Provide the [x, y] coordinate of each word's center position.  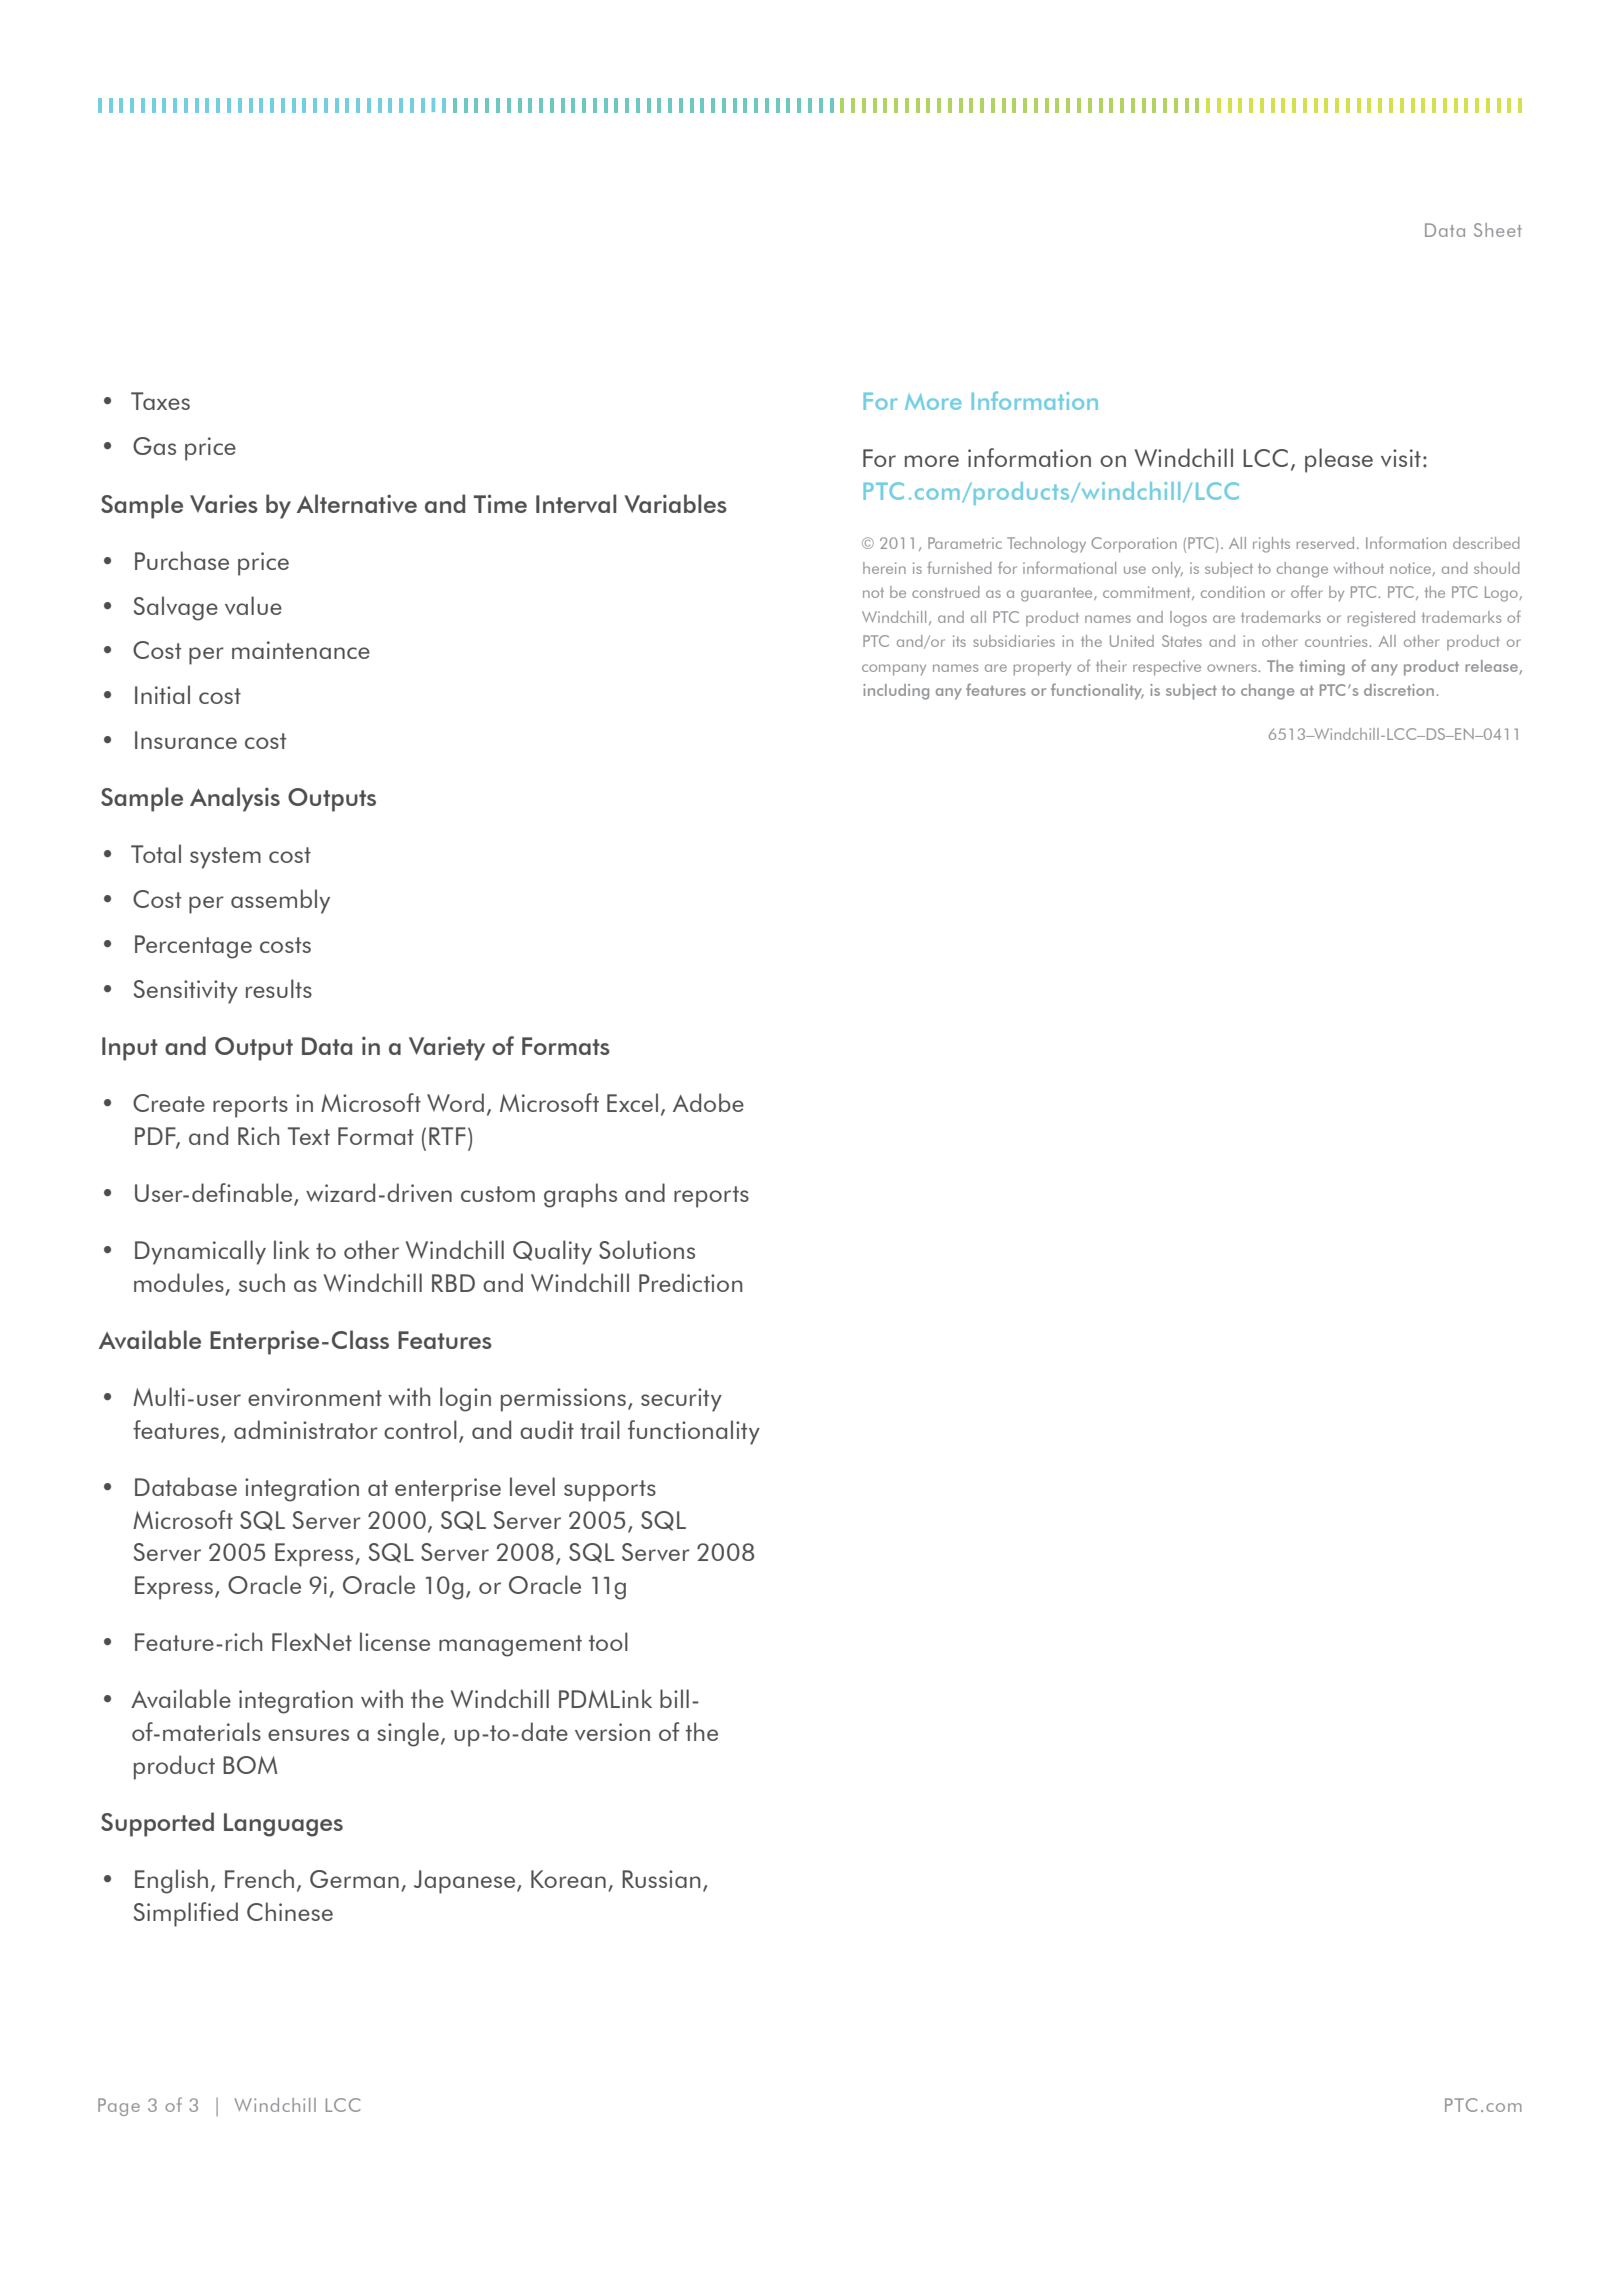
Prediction [690, 1282]
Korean [568, 1879]
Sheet [1498, 230]
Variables [675, 503]
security [681, 1400]
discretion [1399, 690]
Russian [661, 1879]
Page [119, 2107]
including [896, 692]
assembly [280, 901]
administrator [306, 1429]
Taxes [160, 401]
